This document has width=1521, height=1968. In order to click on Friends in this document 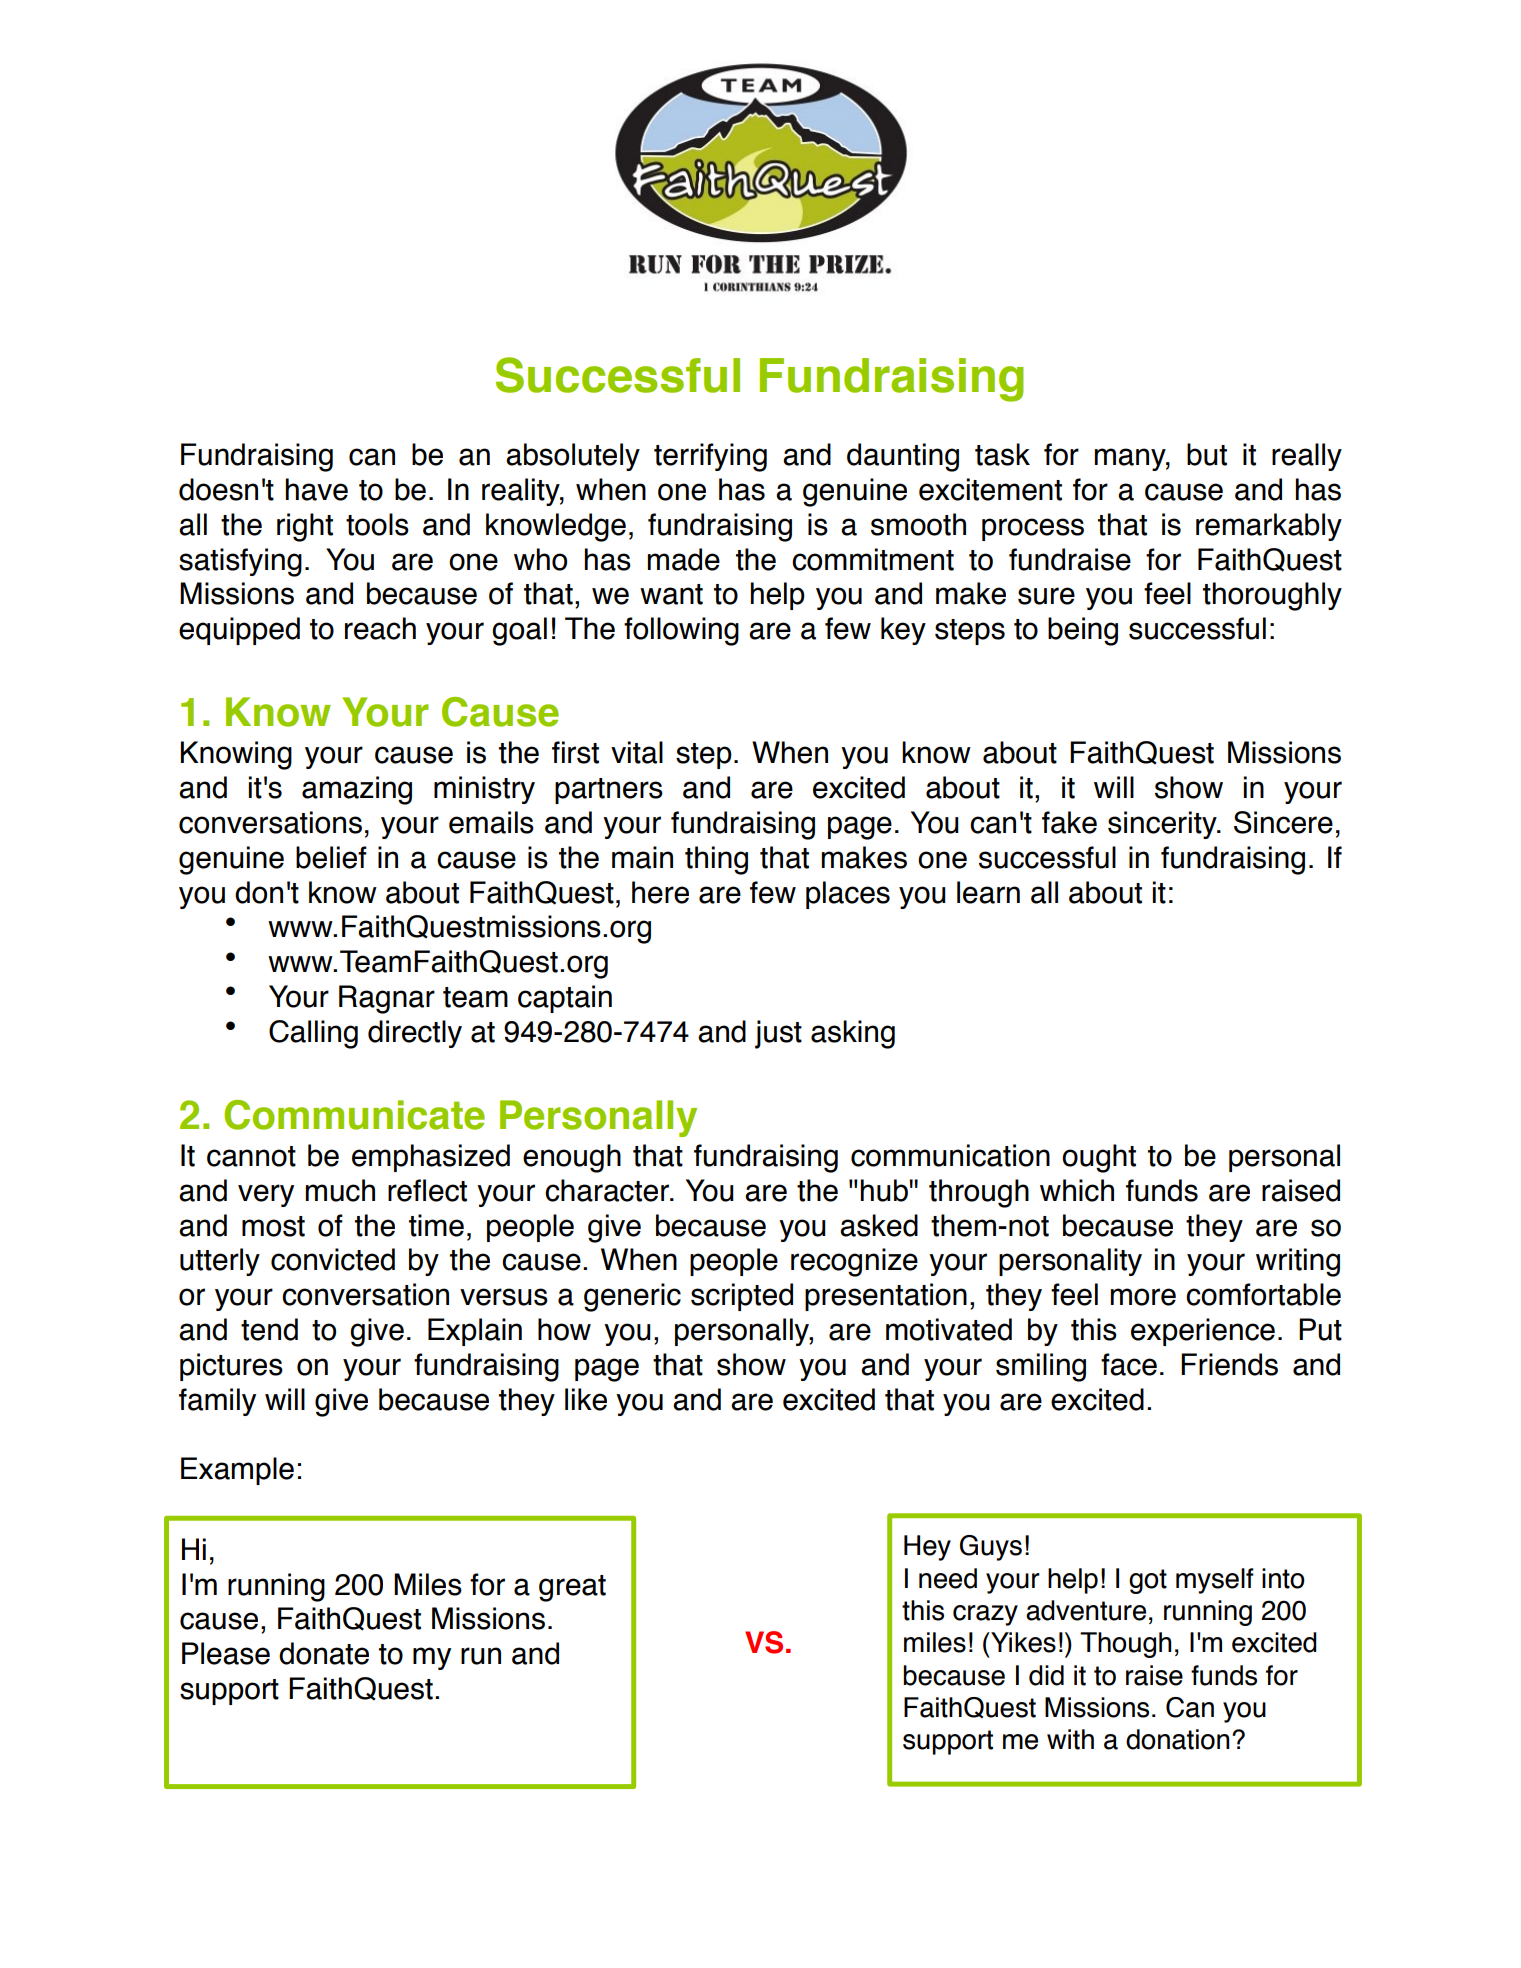, I will do `click(1229, 1364)`.
